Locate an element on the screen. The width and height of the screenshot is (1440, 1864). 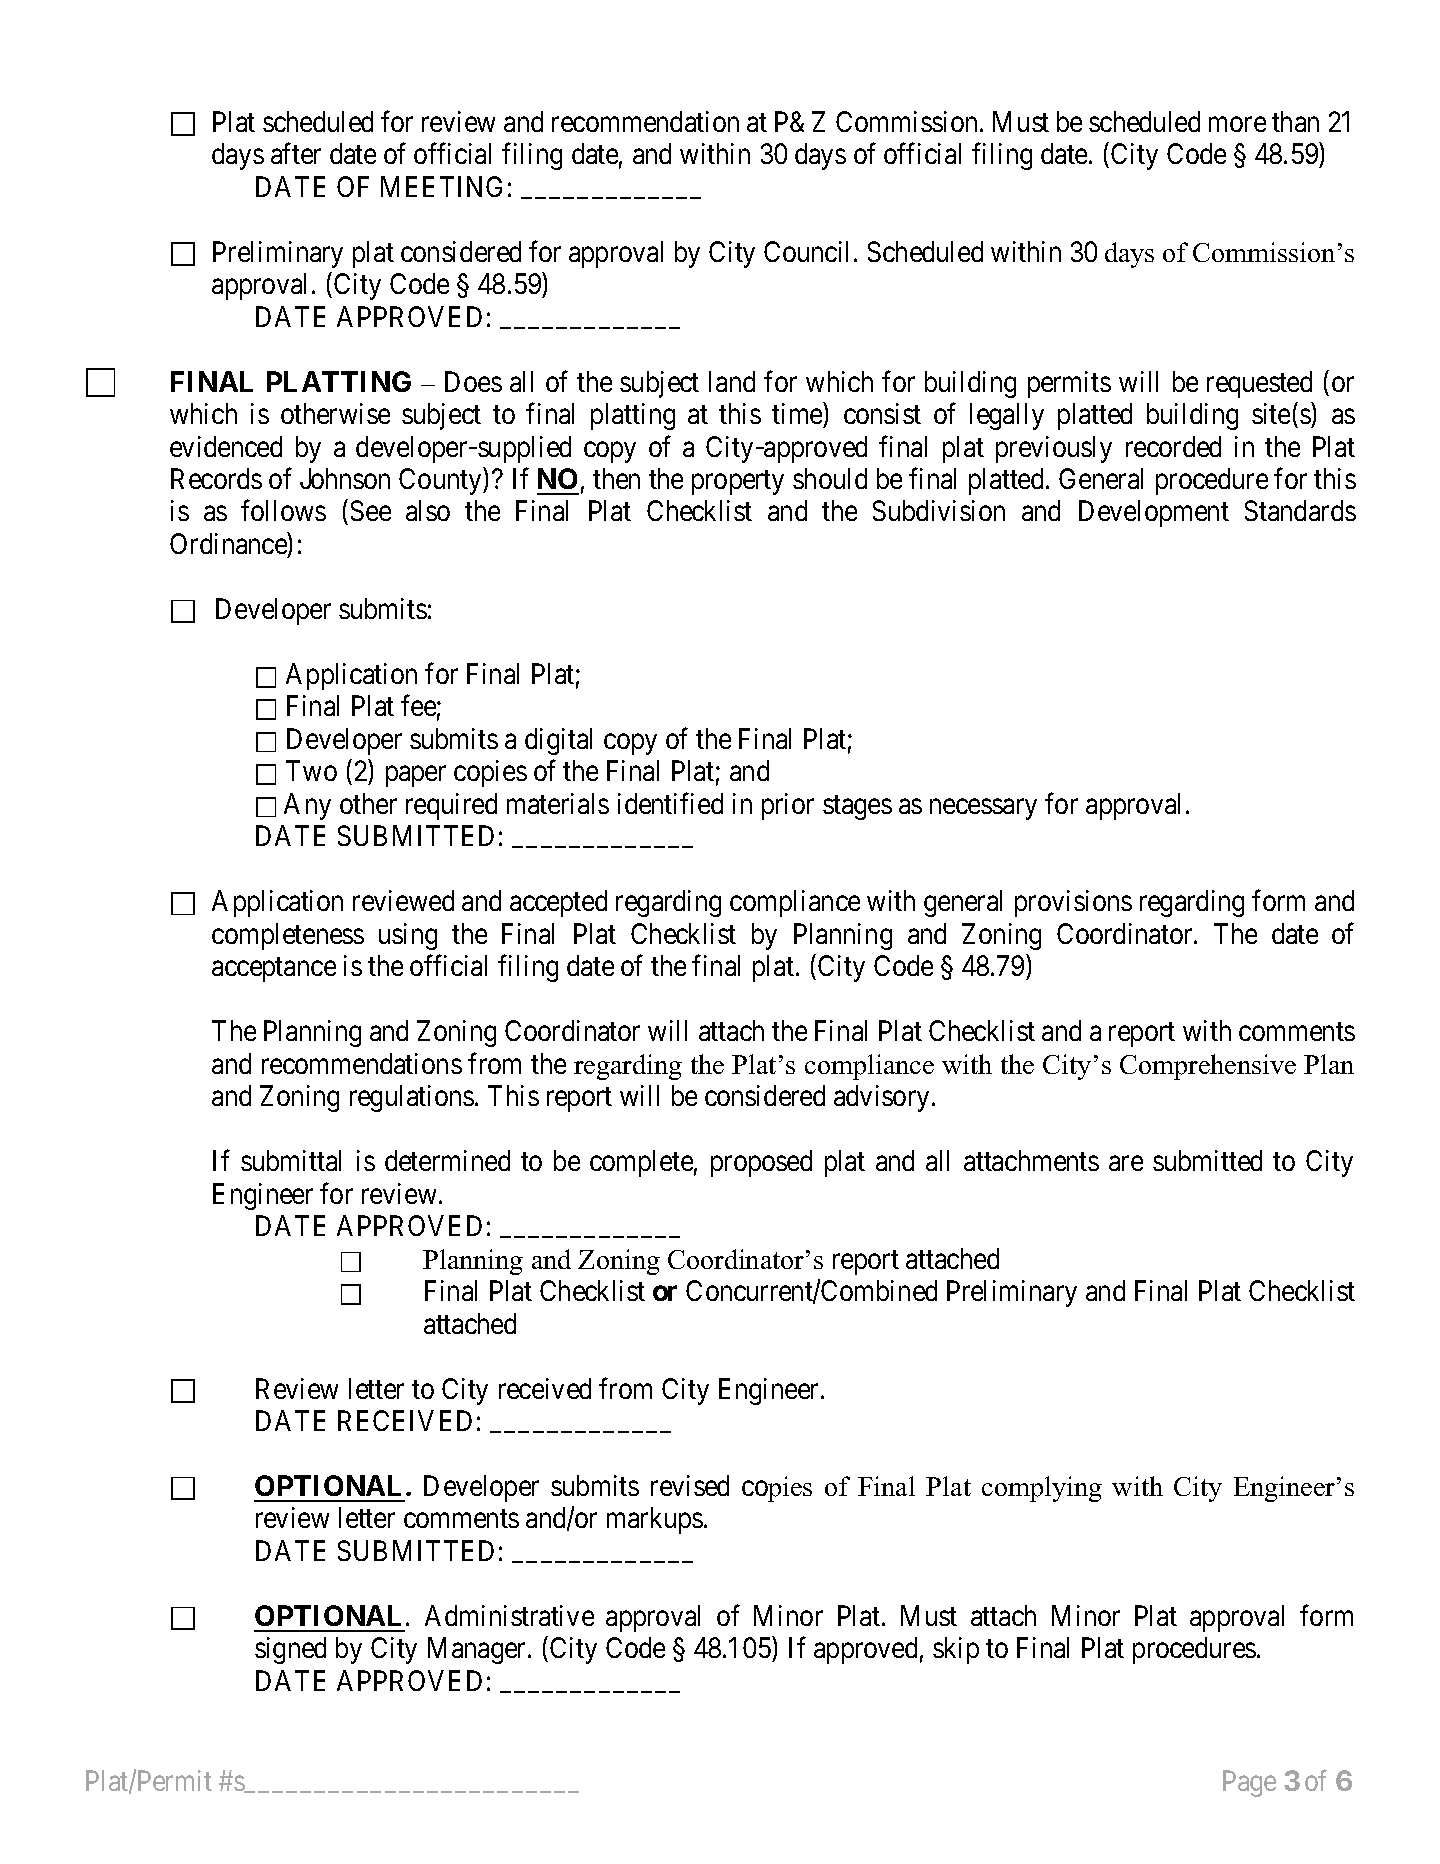
more is located at coordinates (1237, 124).
